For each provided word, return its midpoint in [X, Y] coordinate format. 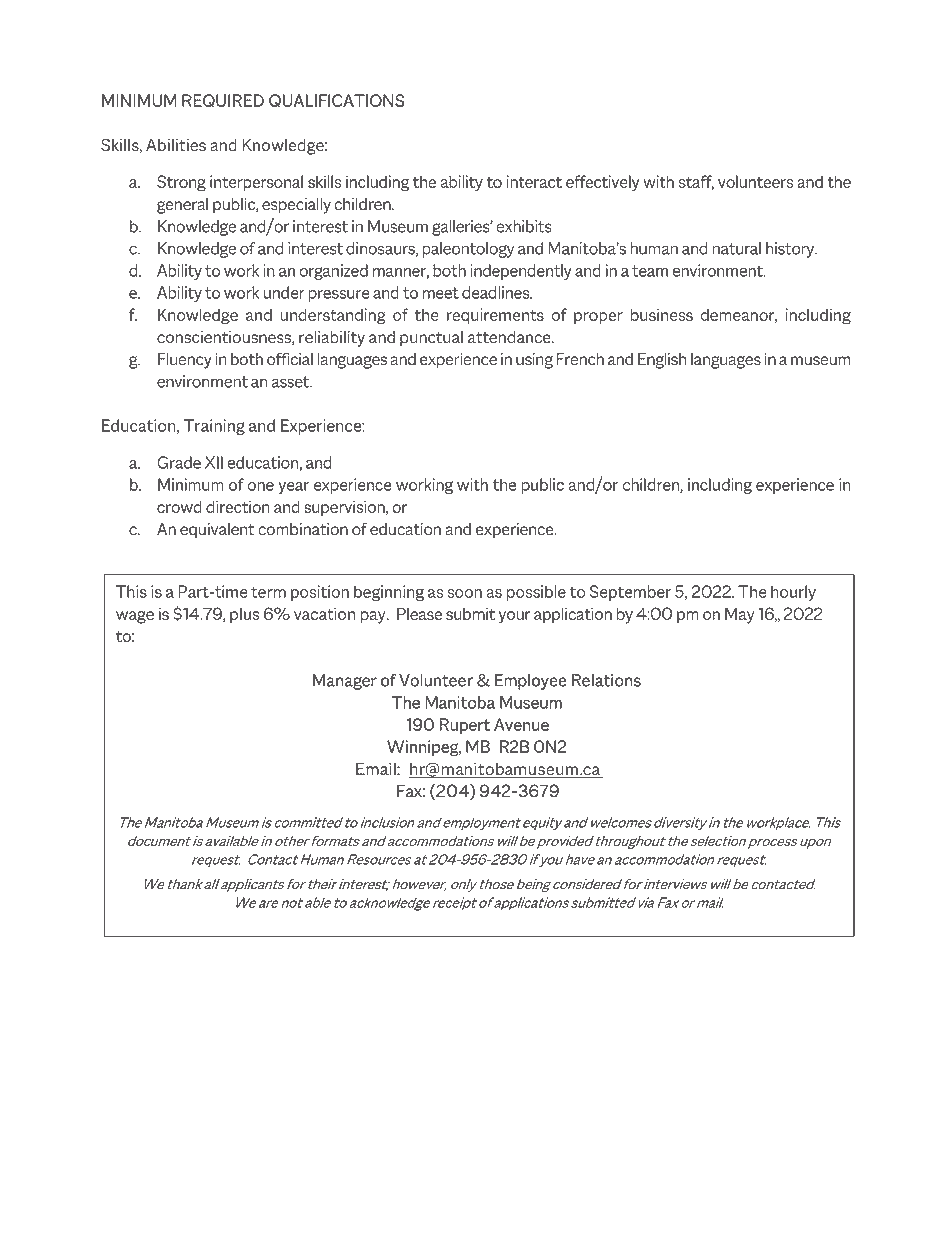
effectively [602, 183]
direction [238, 506]
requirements [495, 316]
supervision [345, 508]
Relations [606, 680]
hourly [793, 593]
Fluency [185, 361]
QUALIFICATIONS [336, 101]
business [662, 314]
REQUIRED [223, 101]
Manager [345, 682]
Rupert [464, 726]
